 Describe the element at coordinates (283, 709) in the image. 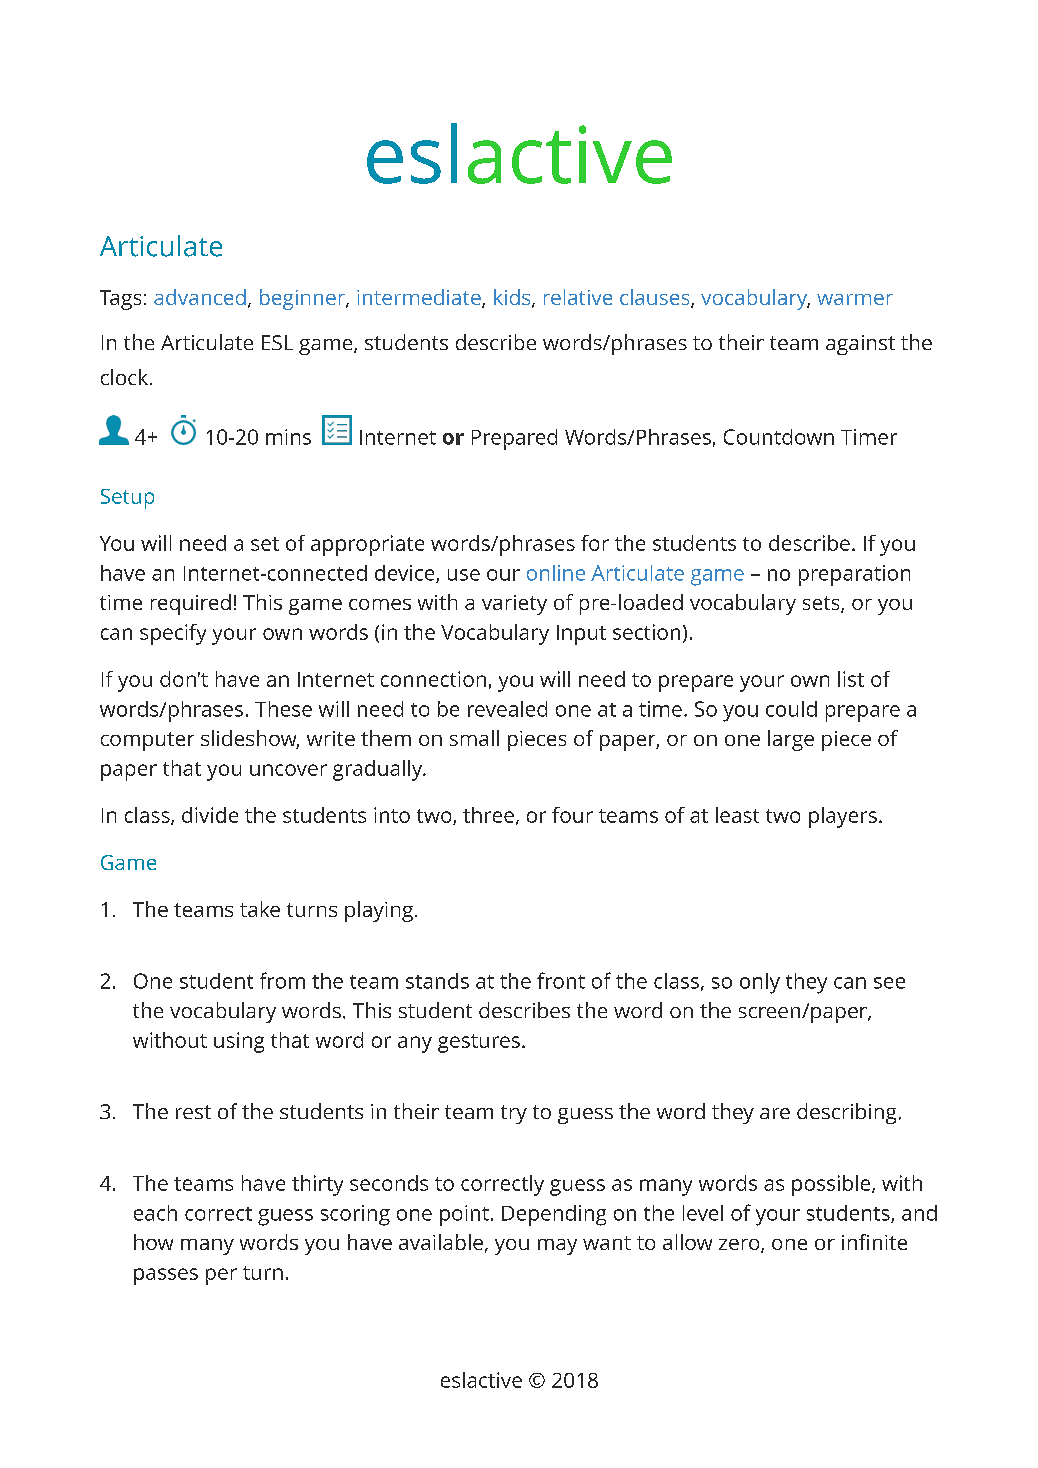

I see `These` at that location.
